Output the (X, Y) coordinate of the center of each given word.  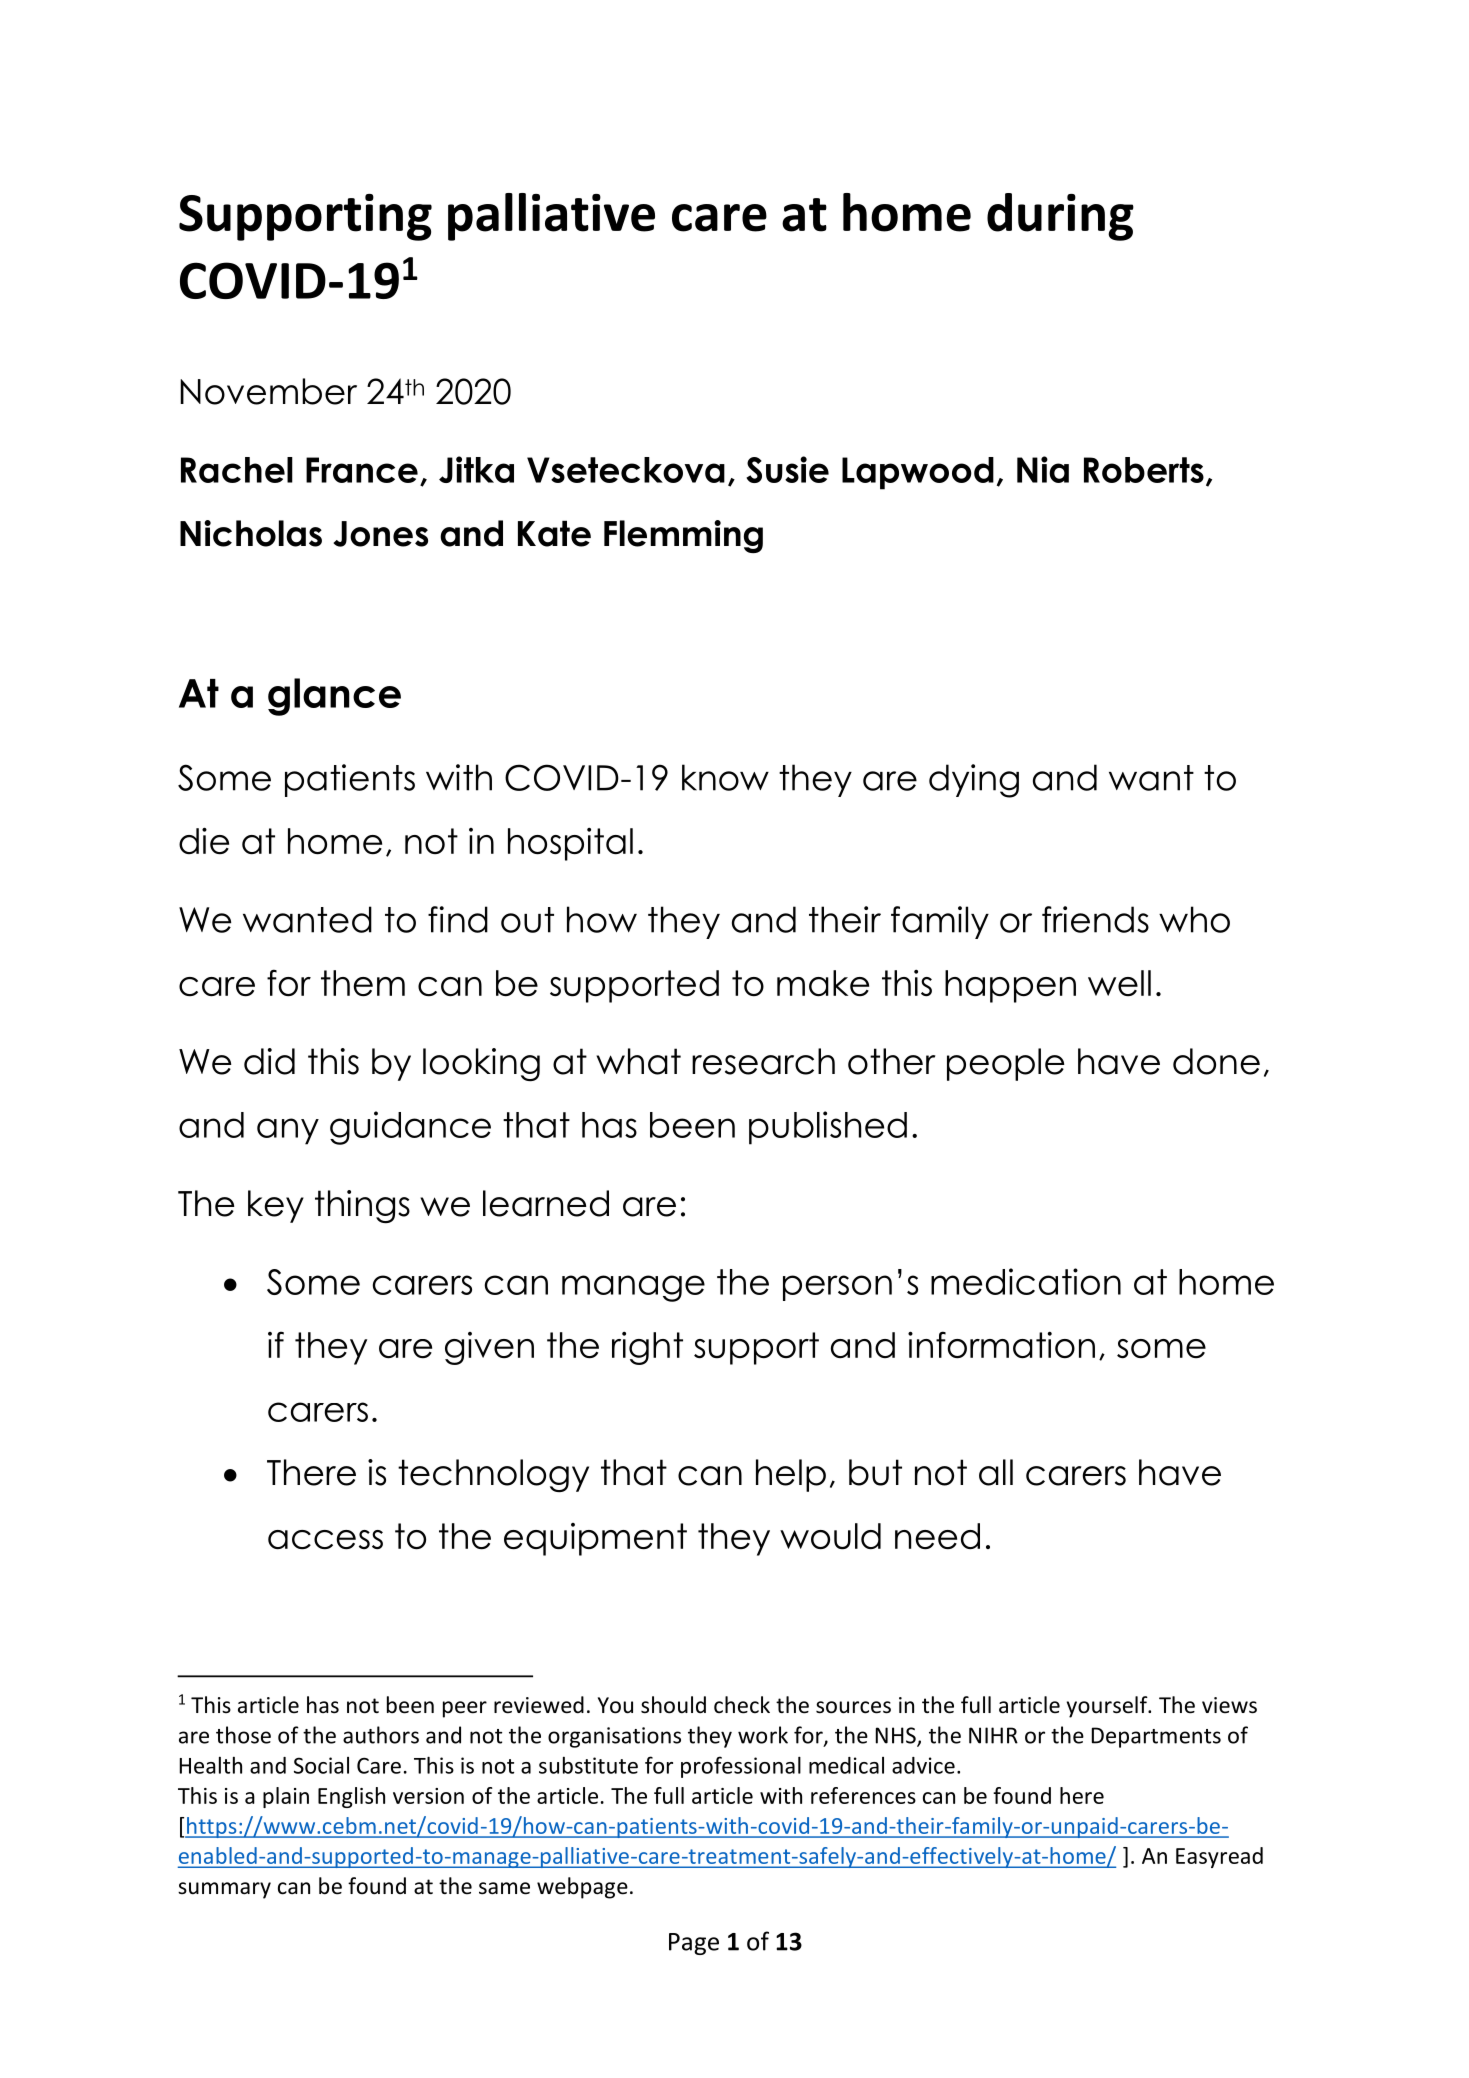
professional (741, 1767)
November (268, 391)
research (763, 1061)
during (1060, 217)
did (269, 1061)
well (1119, 983)
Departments (1156, 1737)
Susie (787, 469)
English (351, 1797)
